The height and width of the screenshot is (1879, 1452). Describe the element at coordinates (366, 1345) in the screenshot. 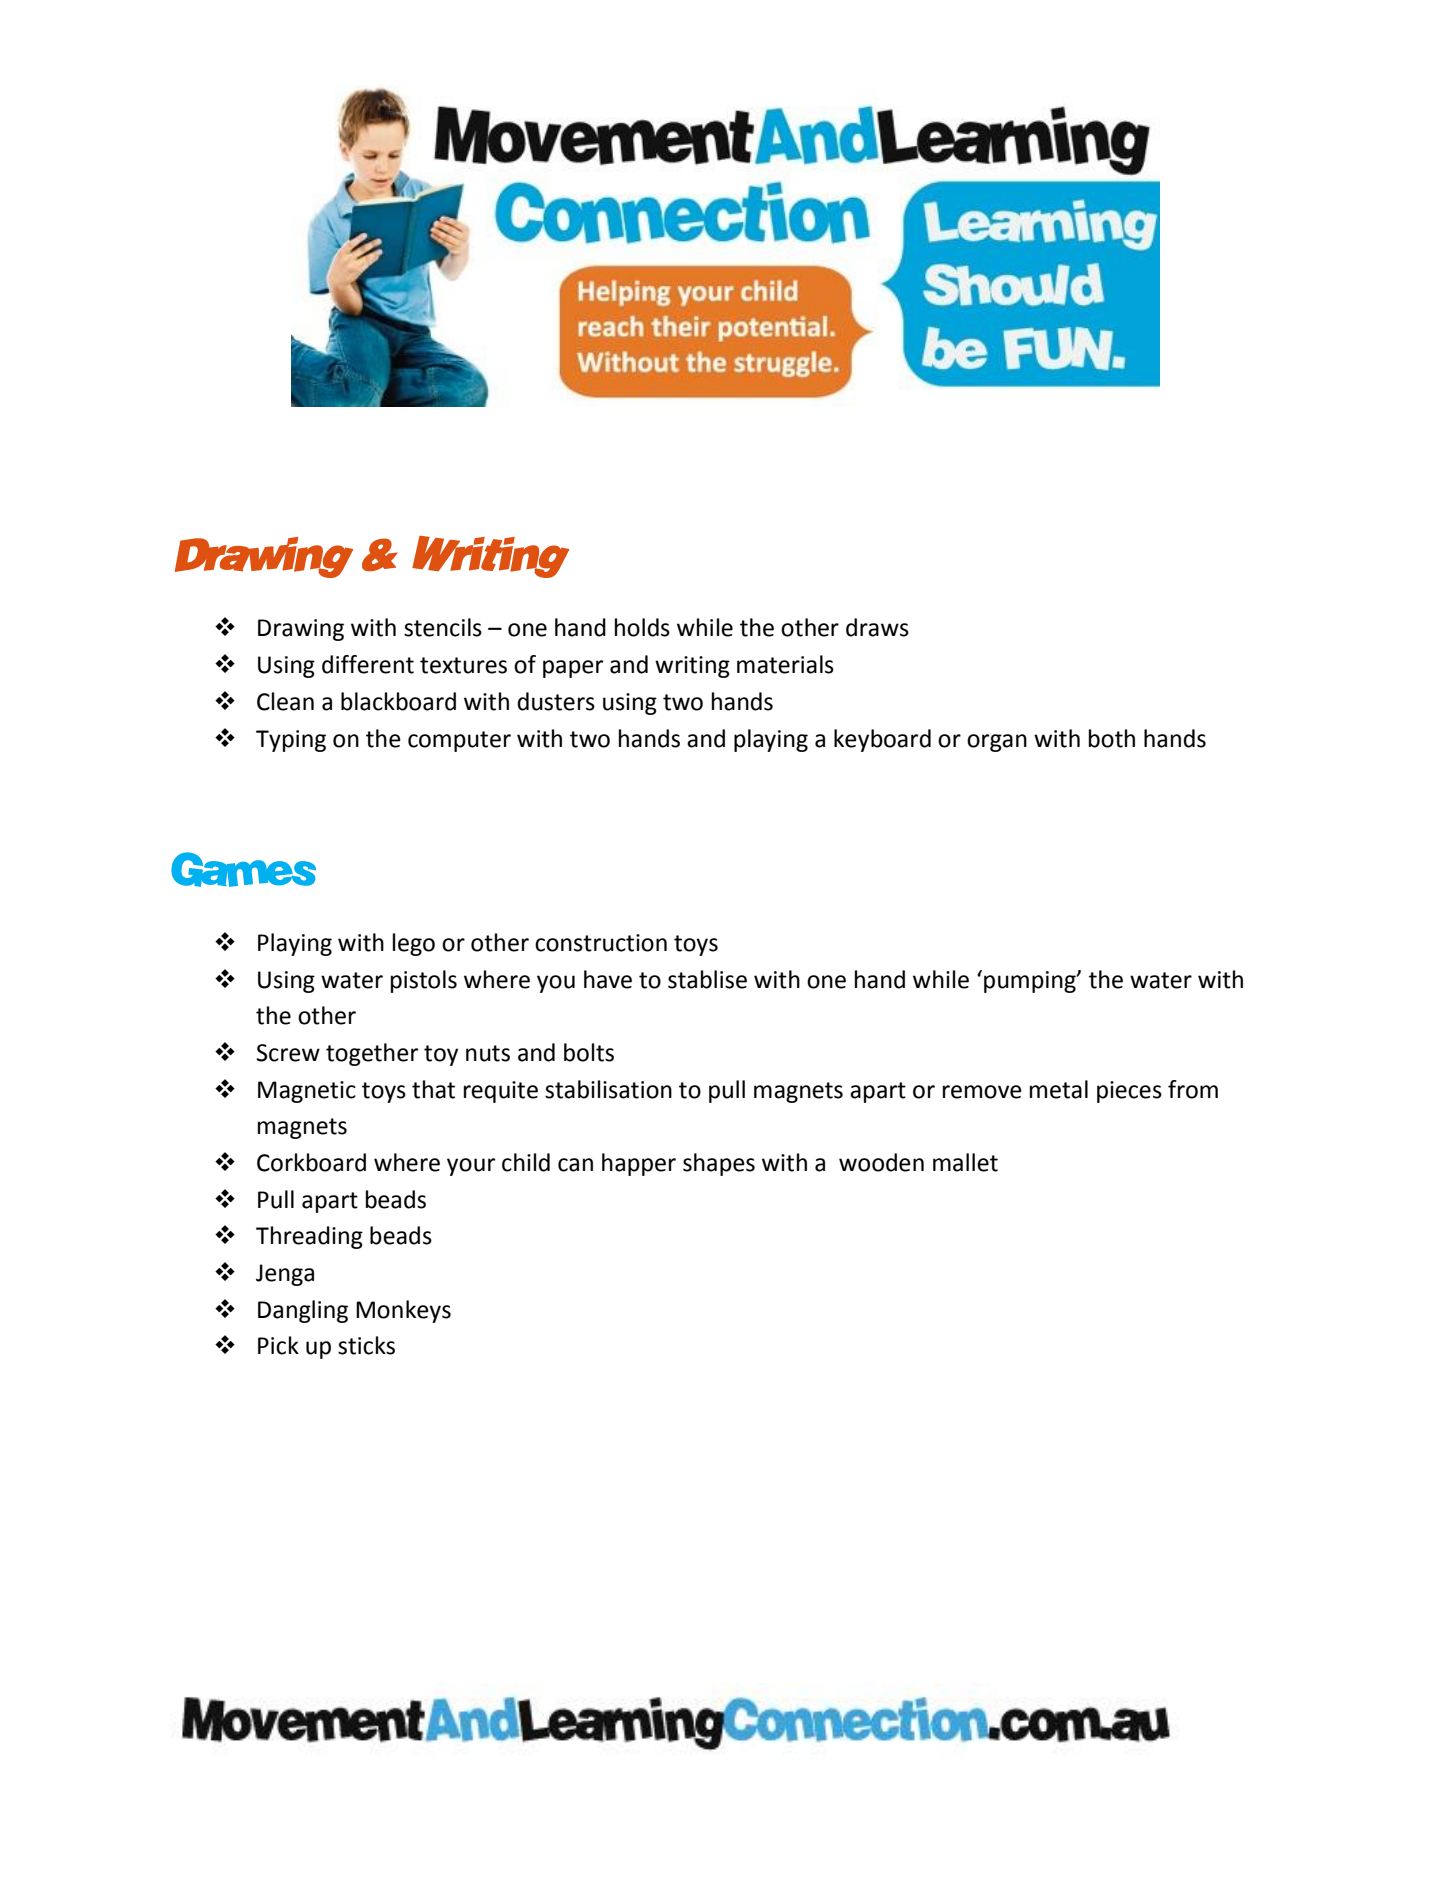

I see `sticks` at that location.
